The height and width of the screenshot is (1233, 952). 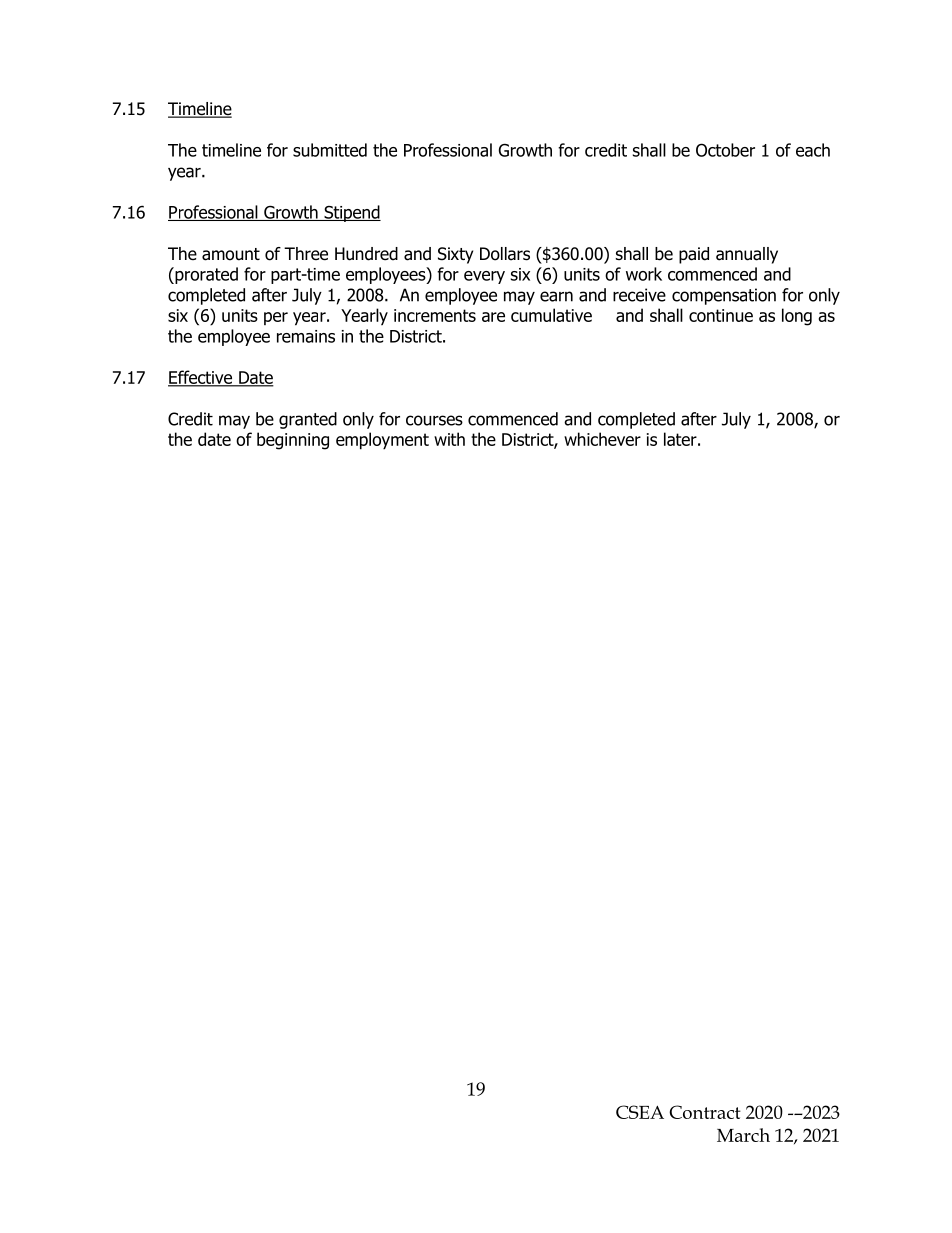 What do you see at coordinates (493, 317) in the screenshot?
I see `are` at bounding box center [493, 317].
